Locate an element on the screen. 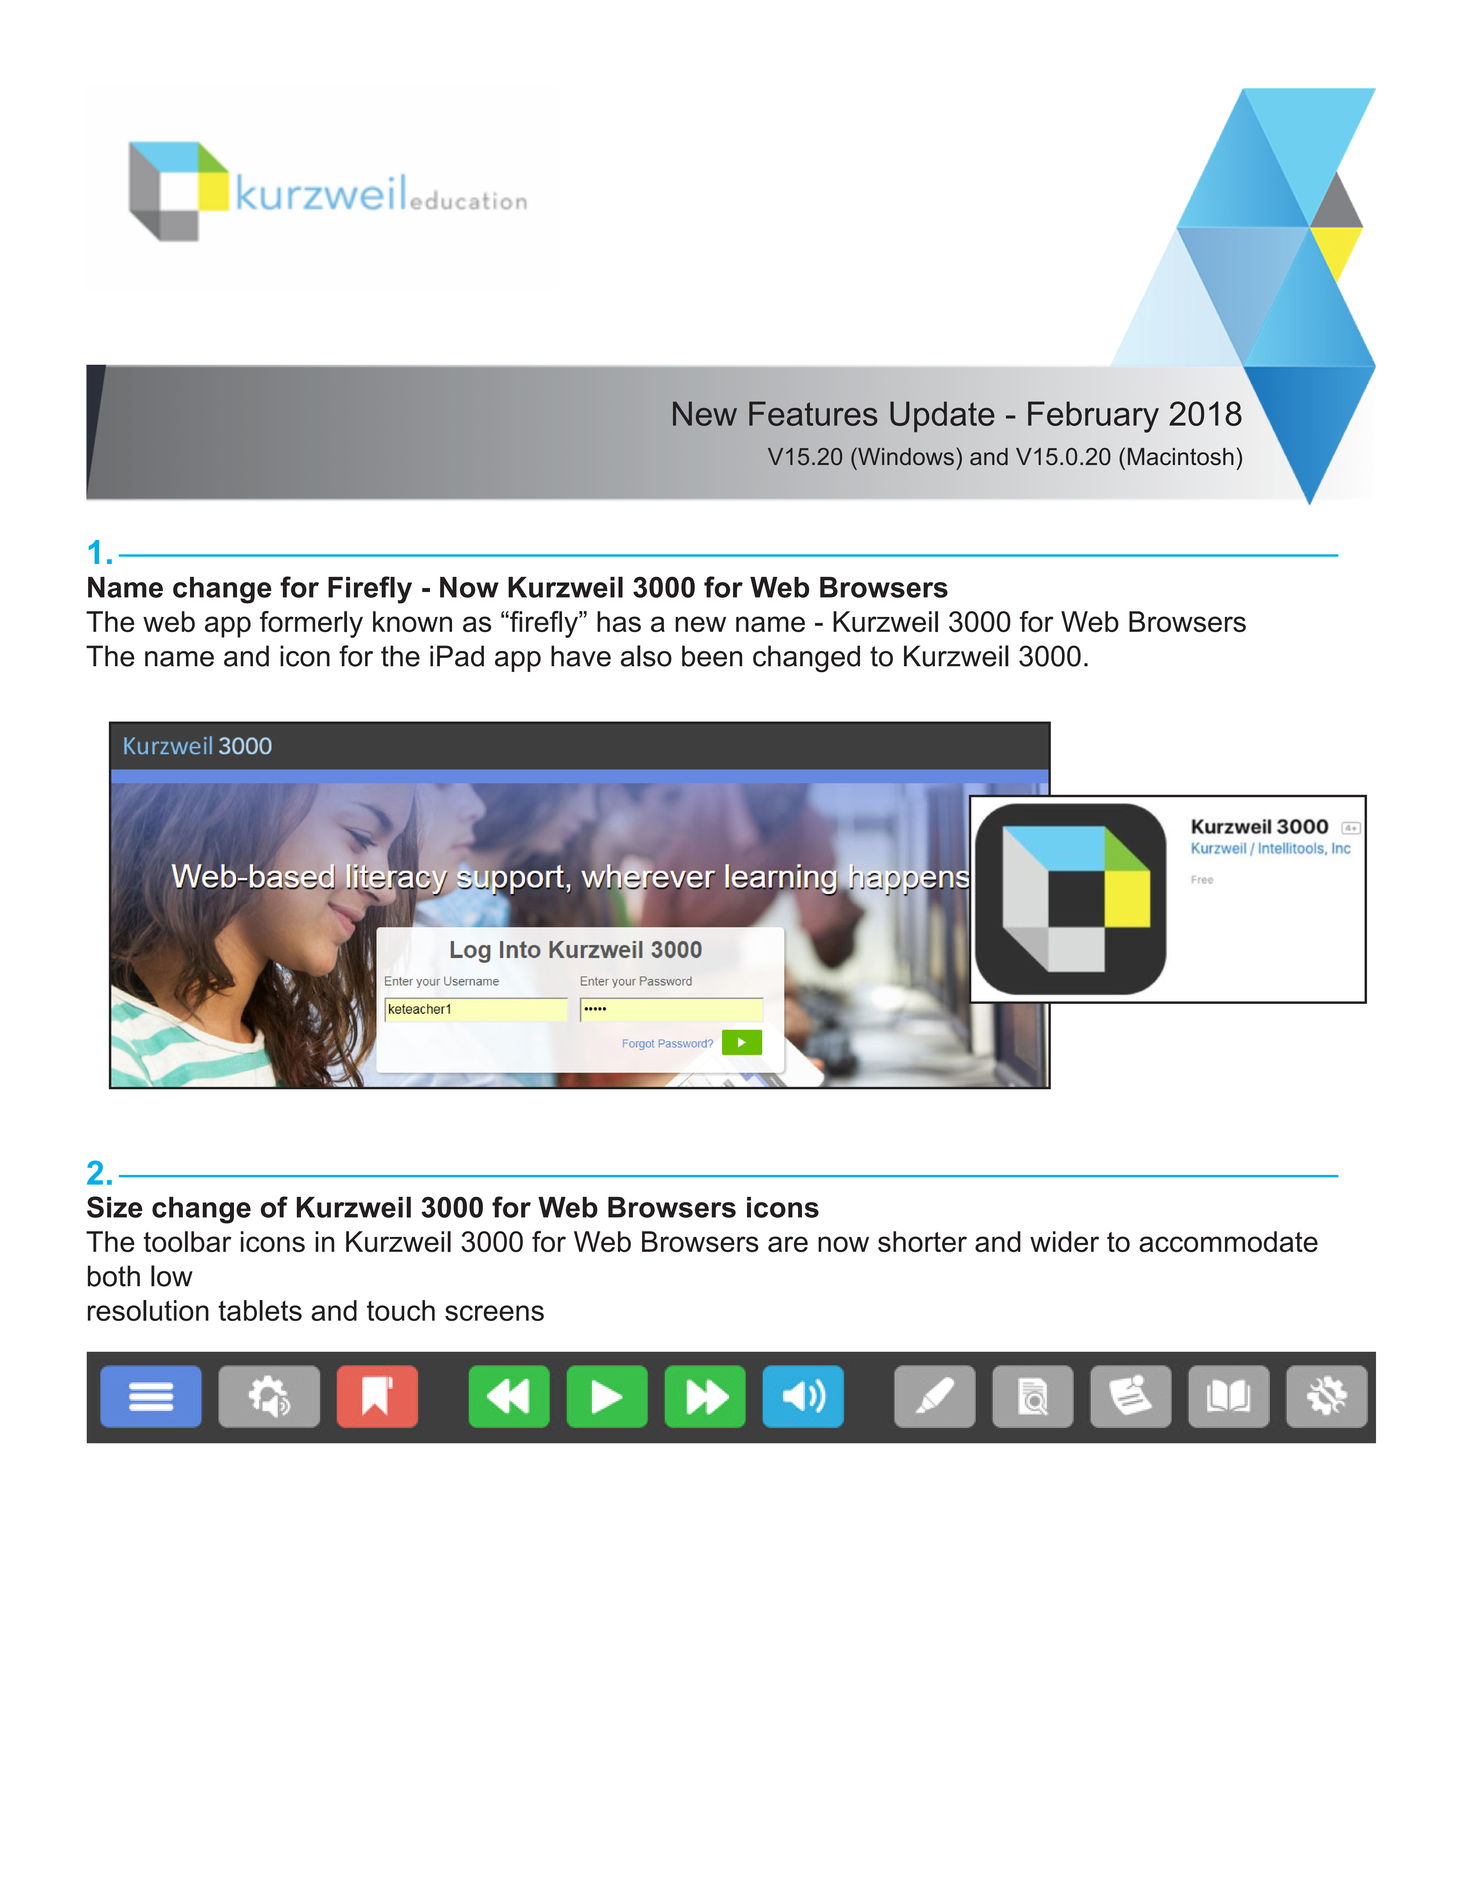 The width and height of the screenshot is (1462, 1893). February is located at coordinates (1093, 417).
